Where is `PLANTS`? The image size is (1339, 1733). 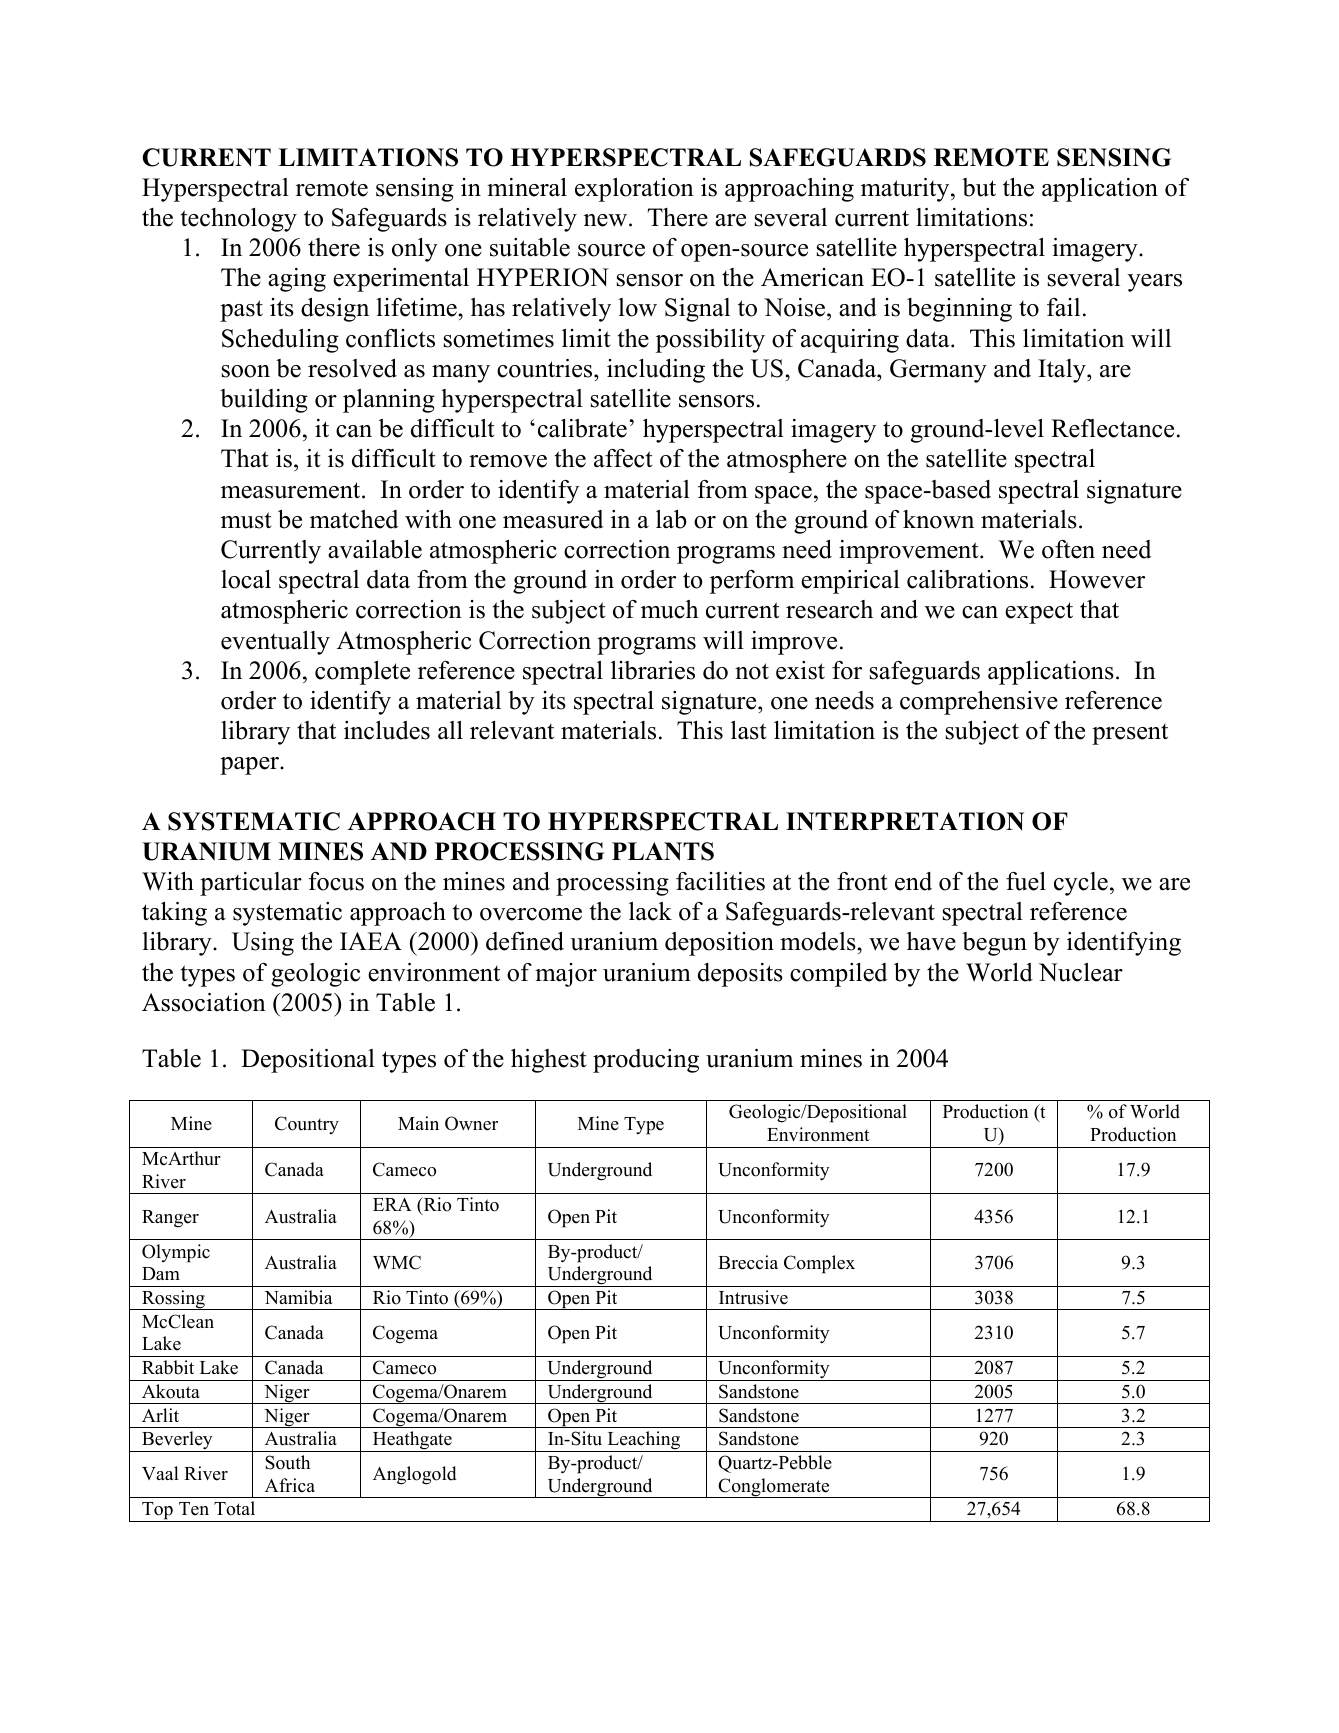 PLANTS is located at coordinates (663, 851).
